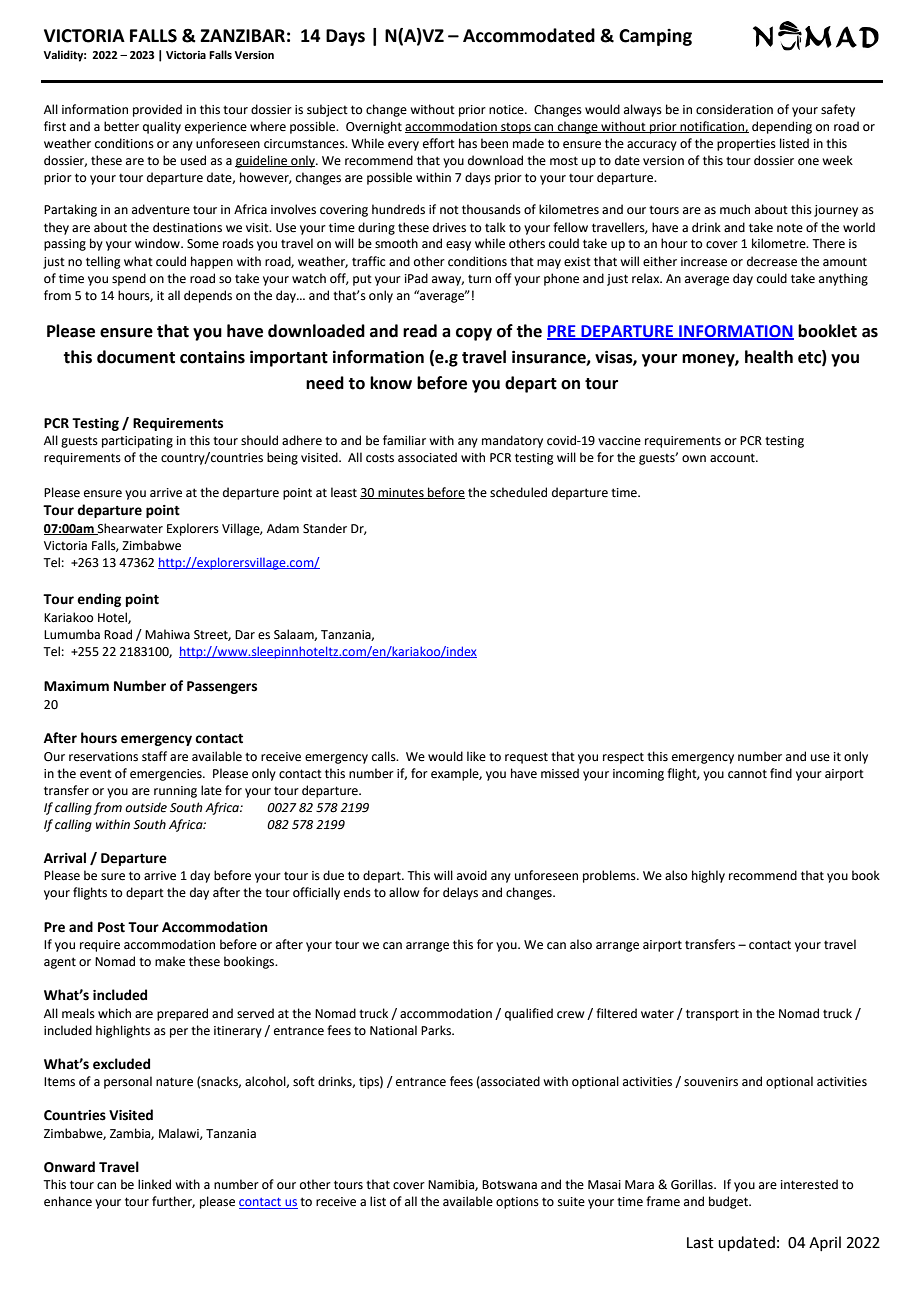 The width and height of the page is (924, 1308). I want to click on Botswana, so click(509, 1185).
